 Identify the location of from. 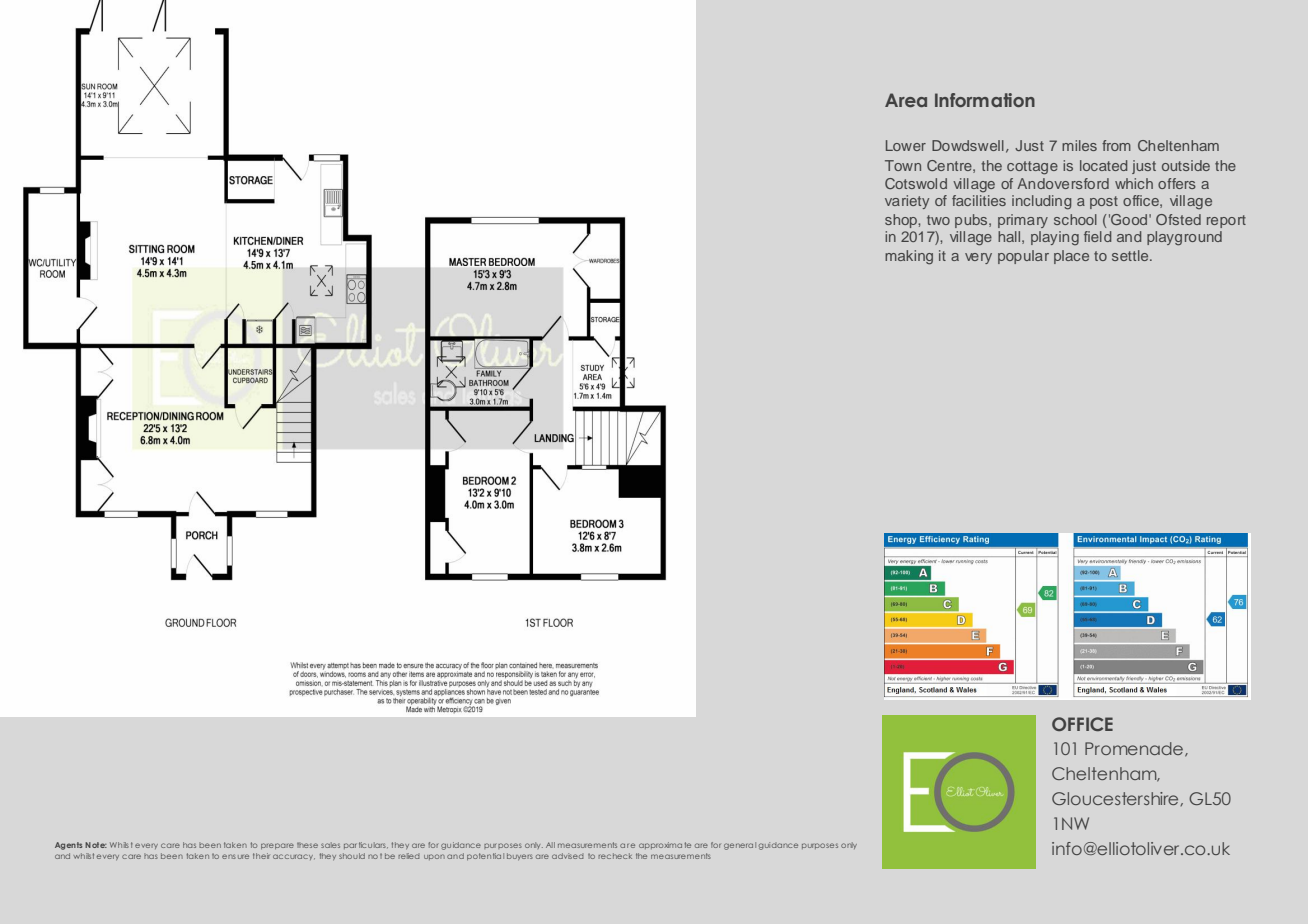
(1116, 145).
